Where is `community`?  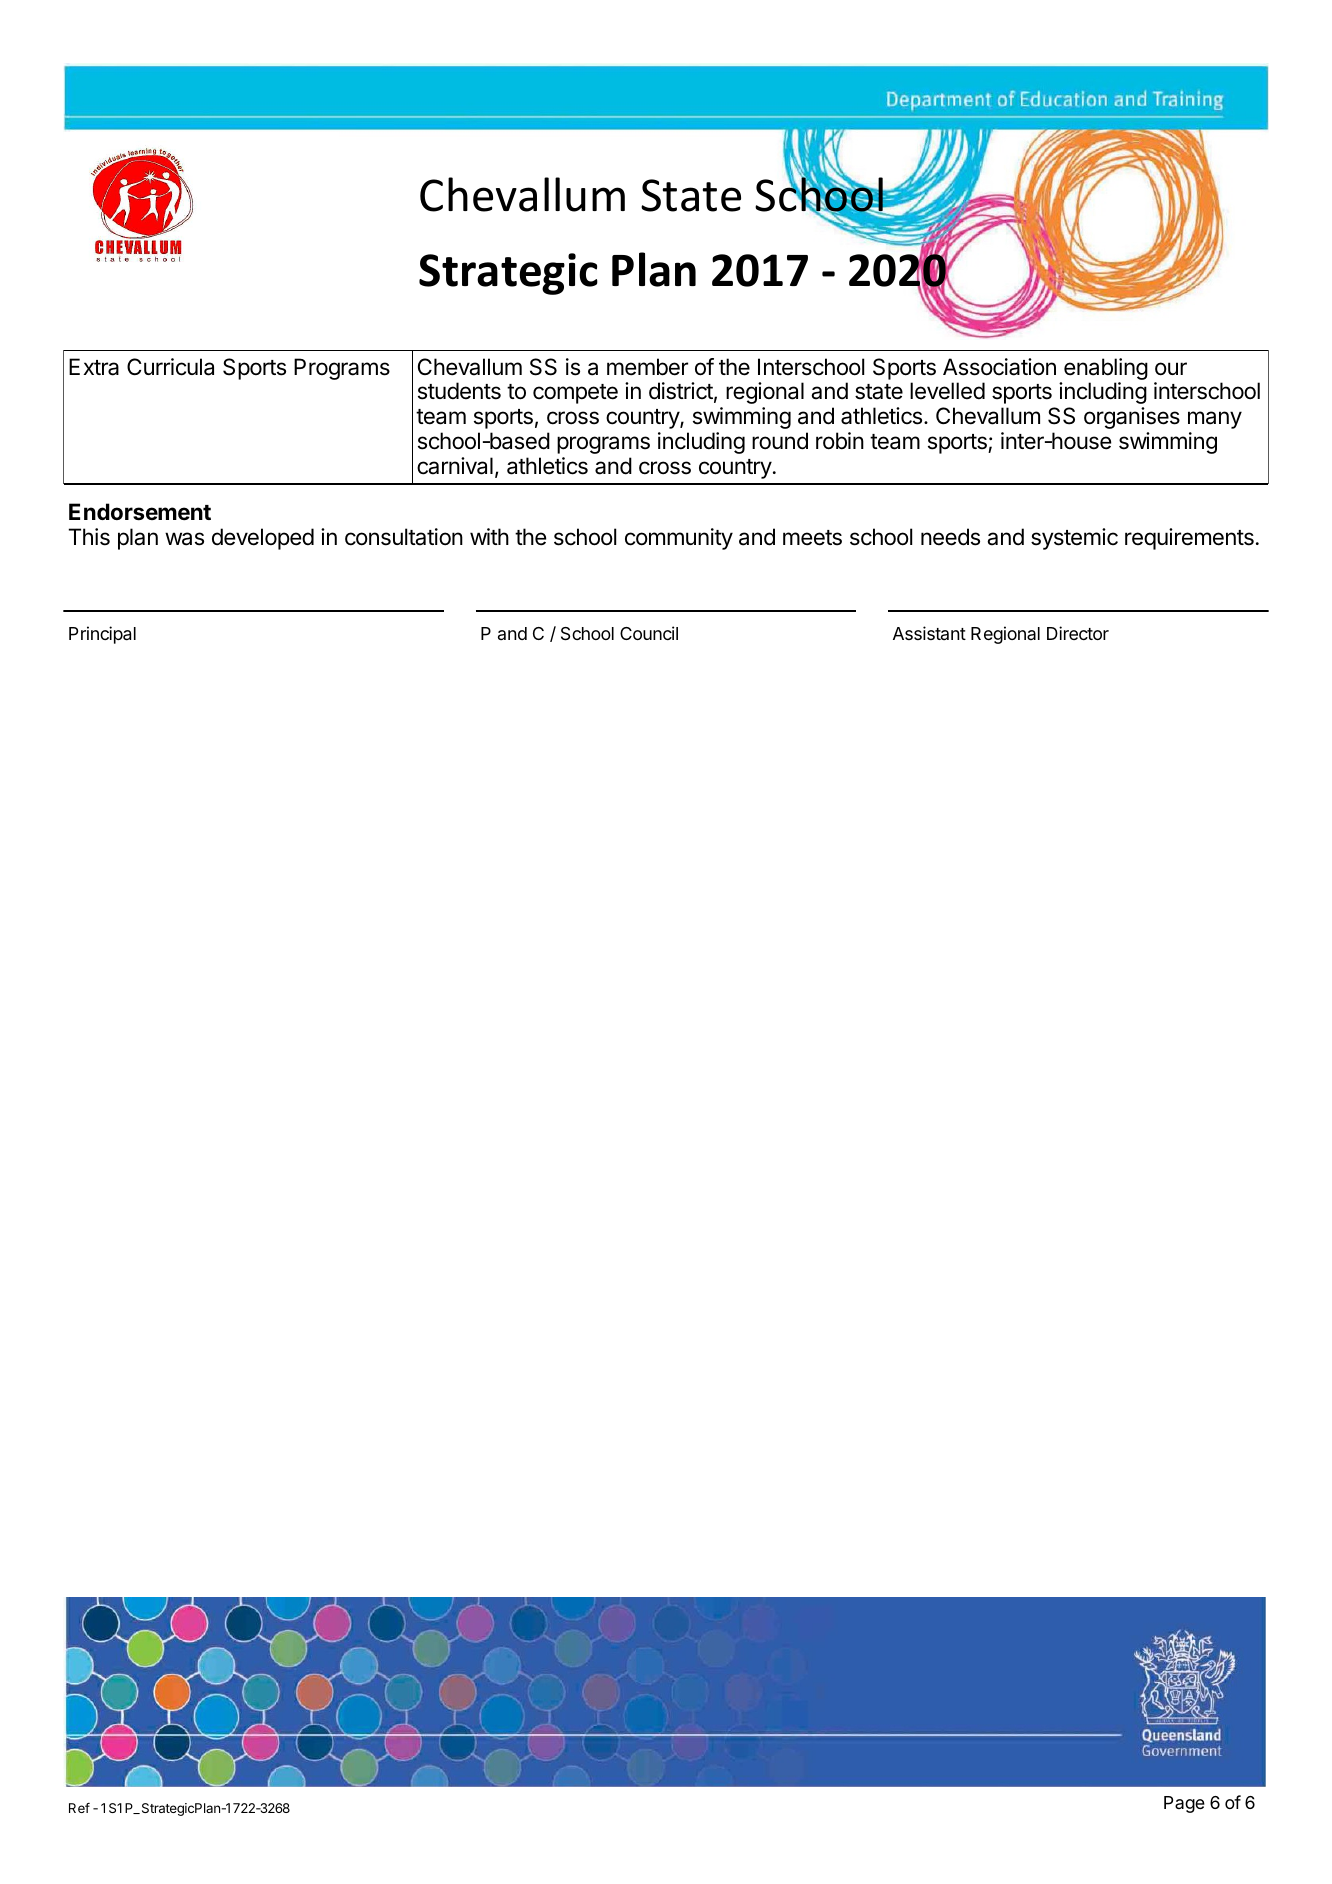 community is located at coordinates (679, 539).
